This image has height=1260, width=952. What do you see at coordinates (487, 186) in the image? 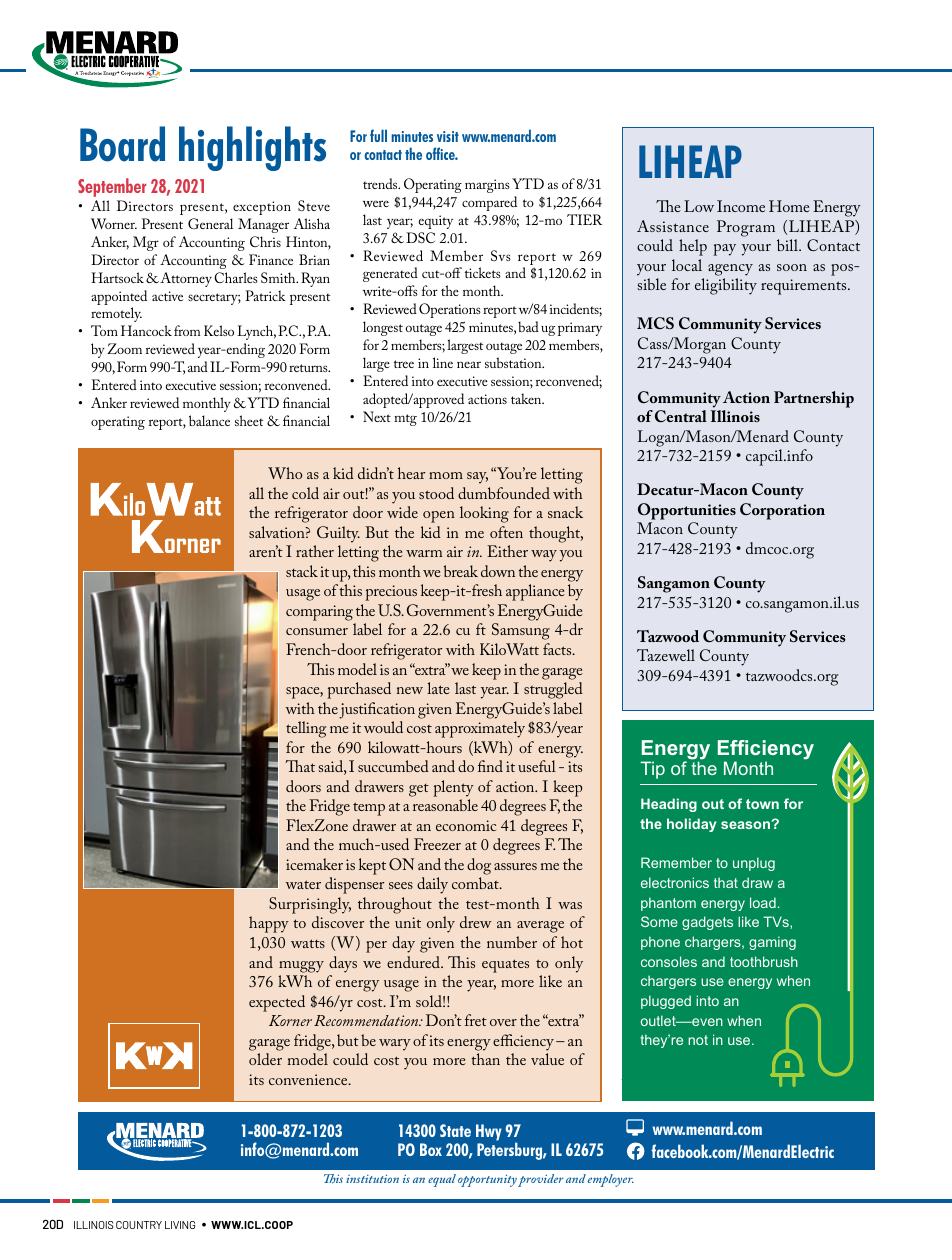
I see `margins` at bounding box center [487, 186].
